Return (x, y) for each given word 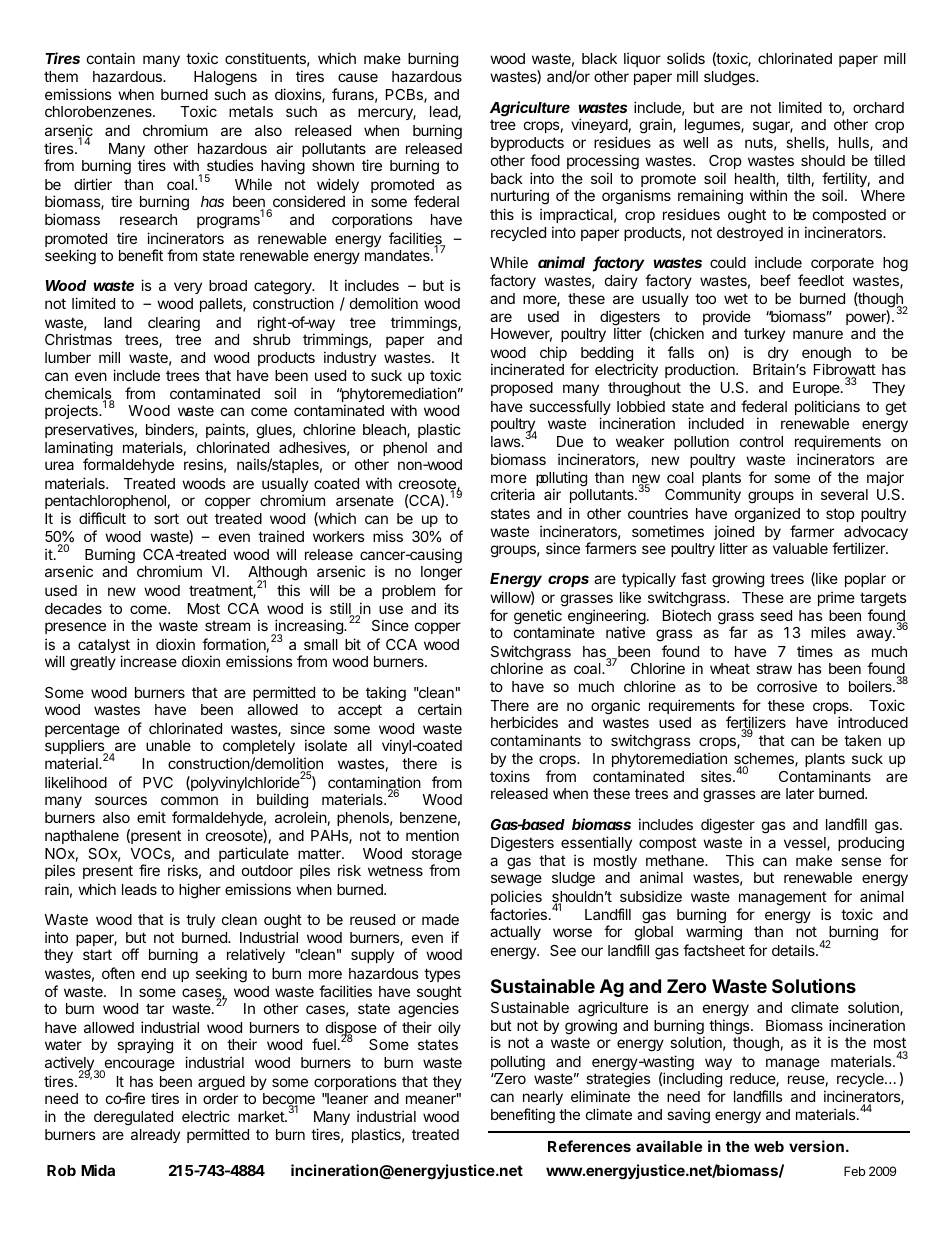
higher (200, 891)
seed (776, 615)
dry (778, 355)
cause (358, 77)
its (451, 608)
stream (227, 625)
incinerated (527, 369)
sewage (516, 880)
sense (861, 861)
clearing (174, 324)
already (155, 1136)
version (816, 1146)
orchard (878, 107)
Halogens (225, 78)
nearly (543, 1098)
